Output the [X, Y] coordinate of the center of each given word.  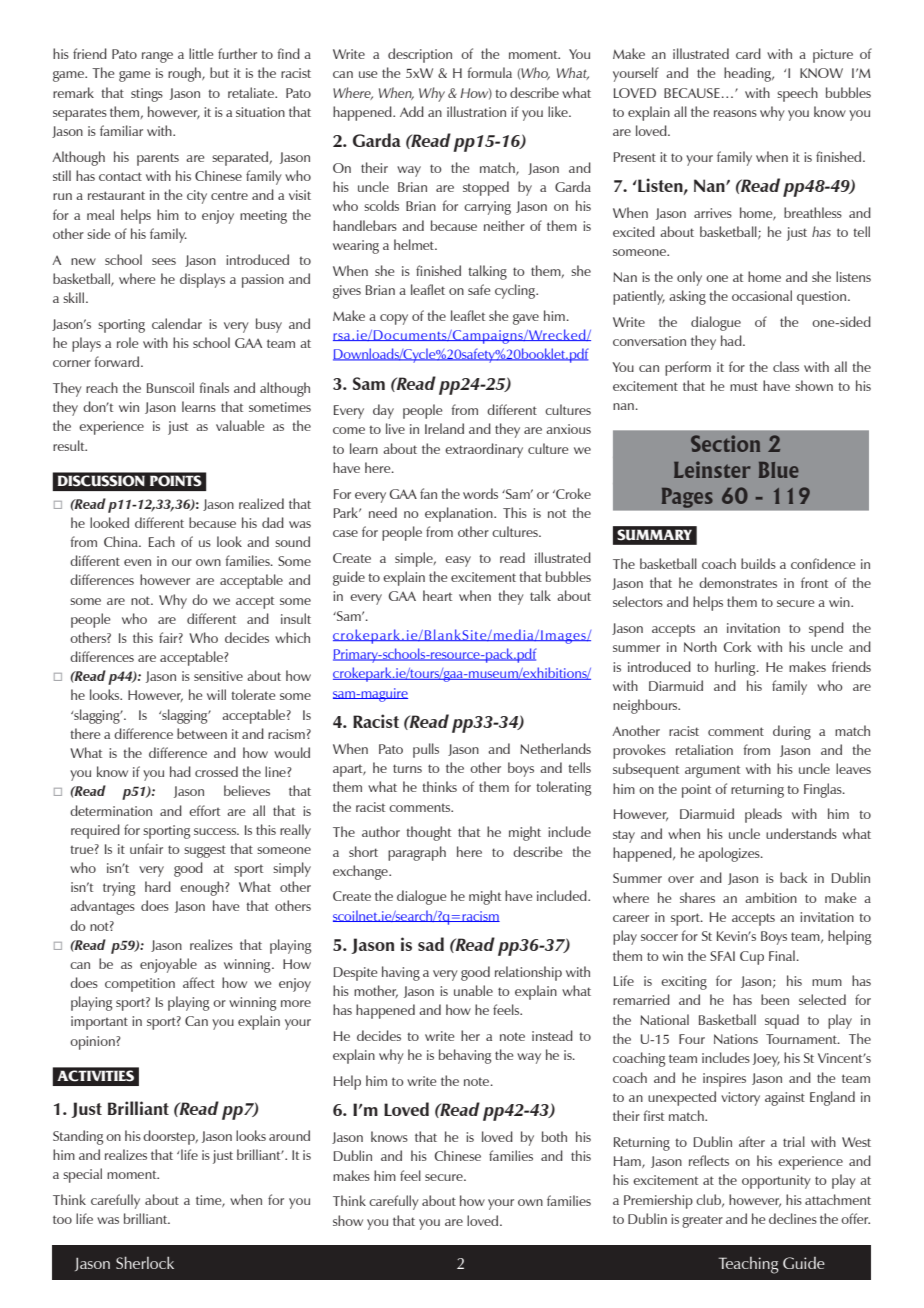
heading [748, 74]
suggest [205, 851]
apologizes [730, 854]
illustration [476, 111]
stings [147, 95]
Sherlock [145, 1262]
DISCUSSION [101, 481]
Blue [779, 470]
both [554, 1136]
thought [428, 833]
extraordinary [484, 450]
